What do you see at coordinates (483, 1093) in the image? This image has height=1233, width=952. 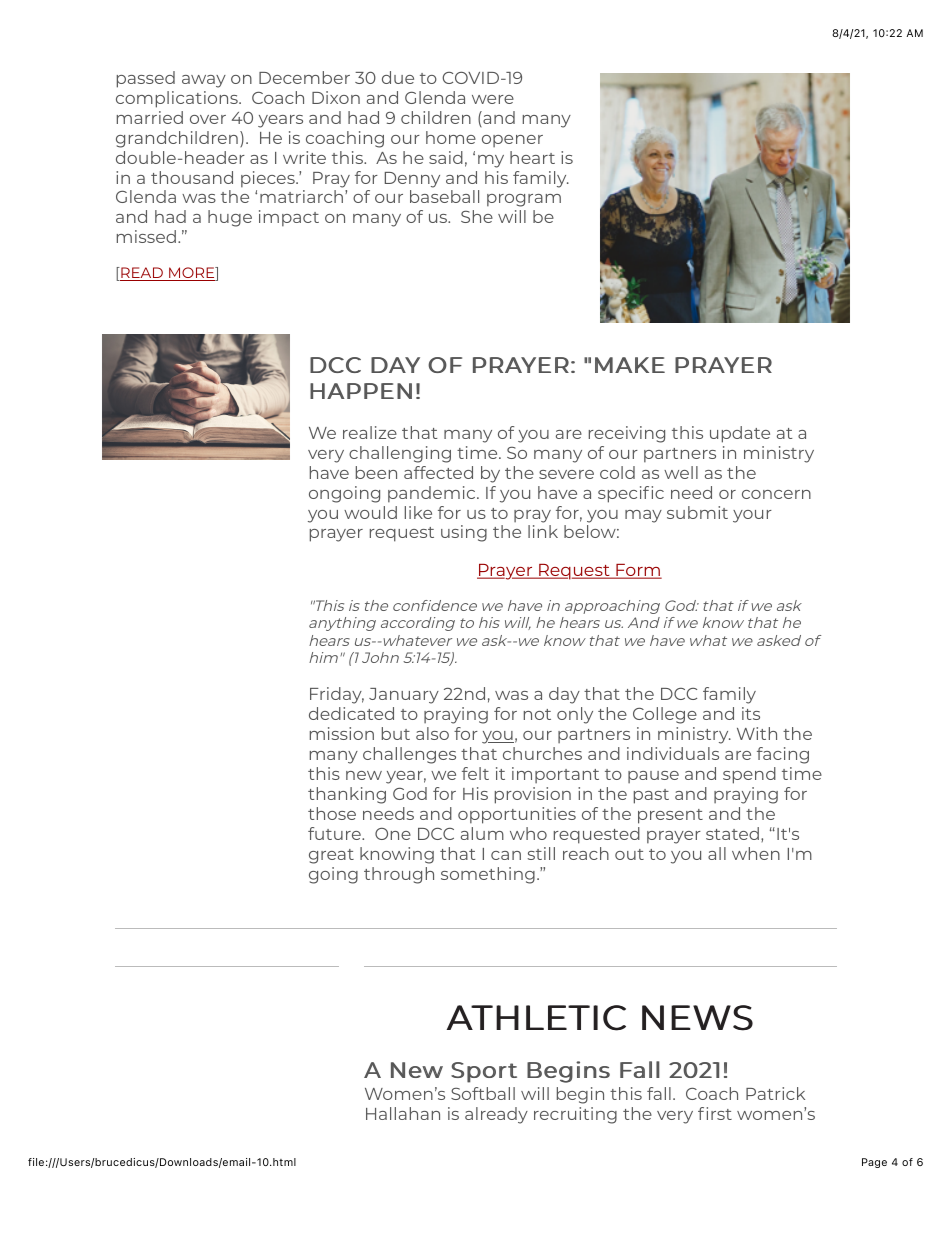 I see `Softball` at bounding box center [483, 1093].
